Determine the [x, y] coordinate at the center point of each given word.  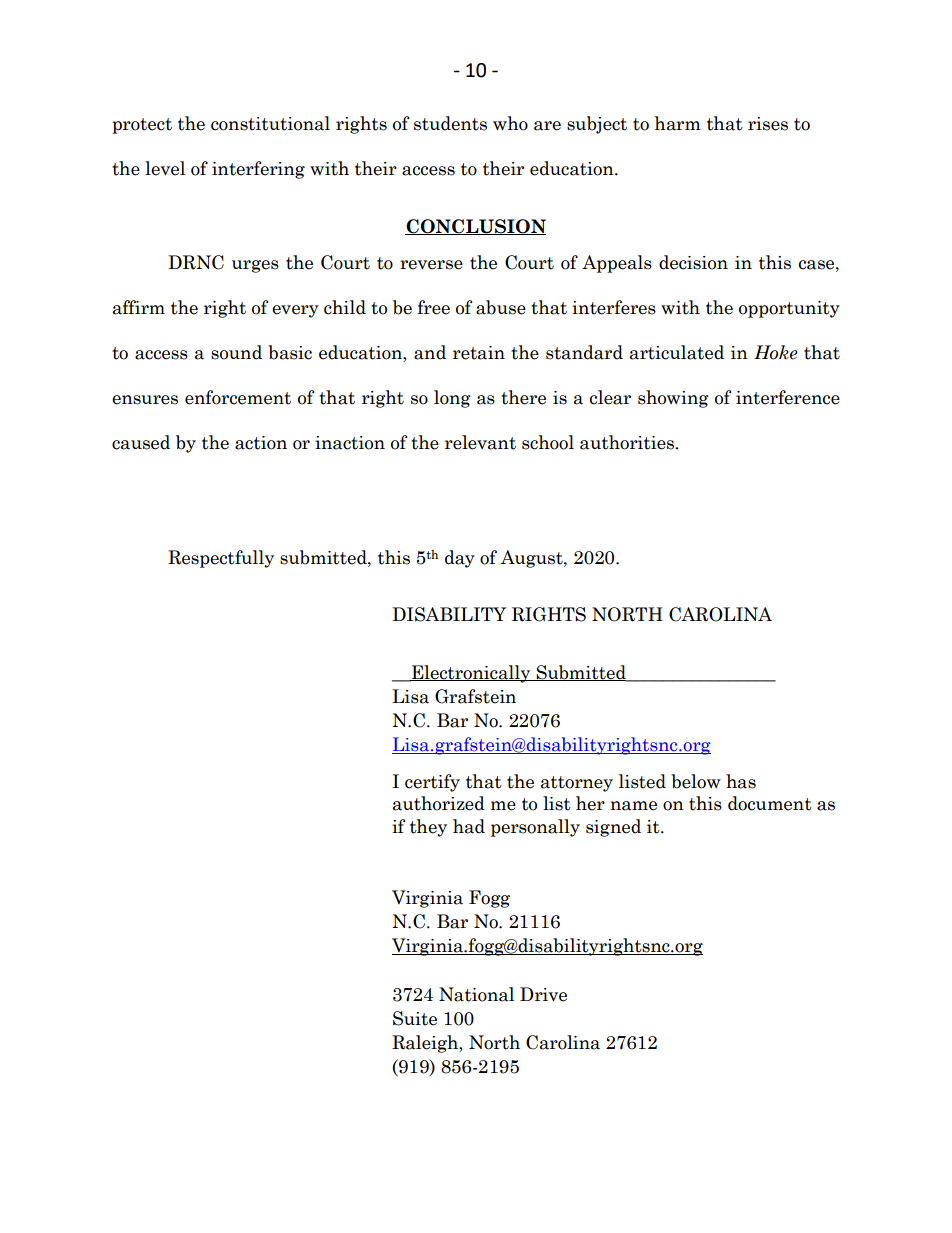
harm [678, 123]
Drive [543, 994]
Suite [415, 1018]
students [450, 123]
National [476, 994]
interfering [258, 170]
